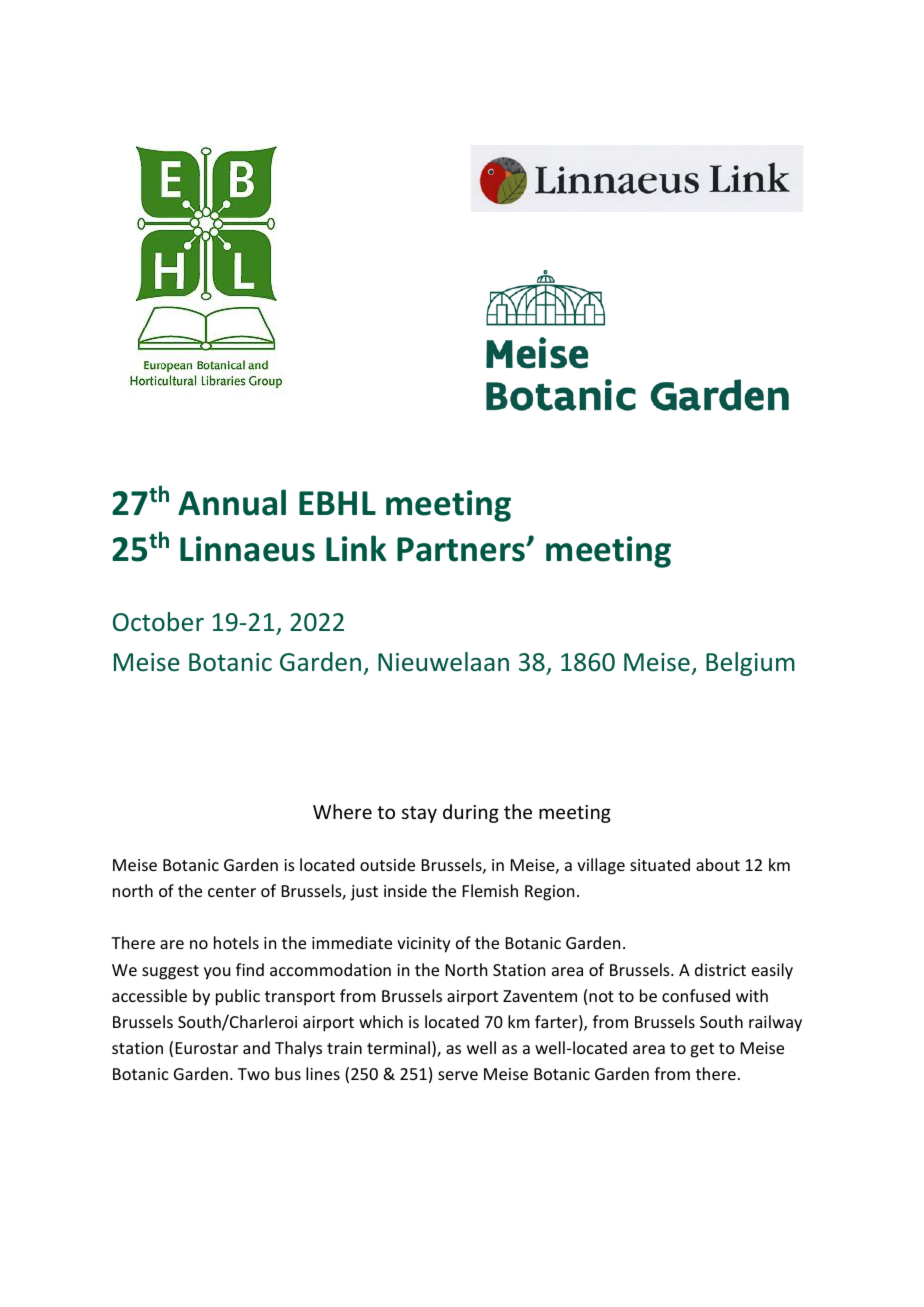 Image resolution: width=924 pixels, height=1307 pixels. What do you see at coordinates (462, 549) in the page?
I see `Partners` at bounding box center [462, 549].
